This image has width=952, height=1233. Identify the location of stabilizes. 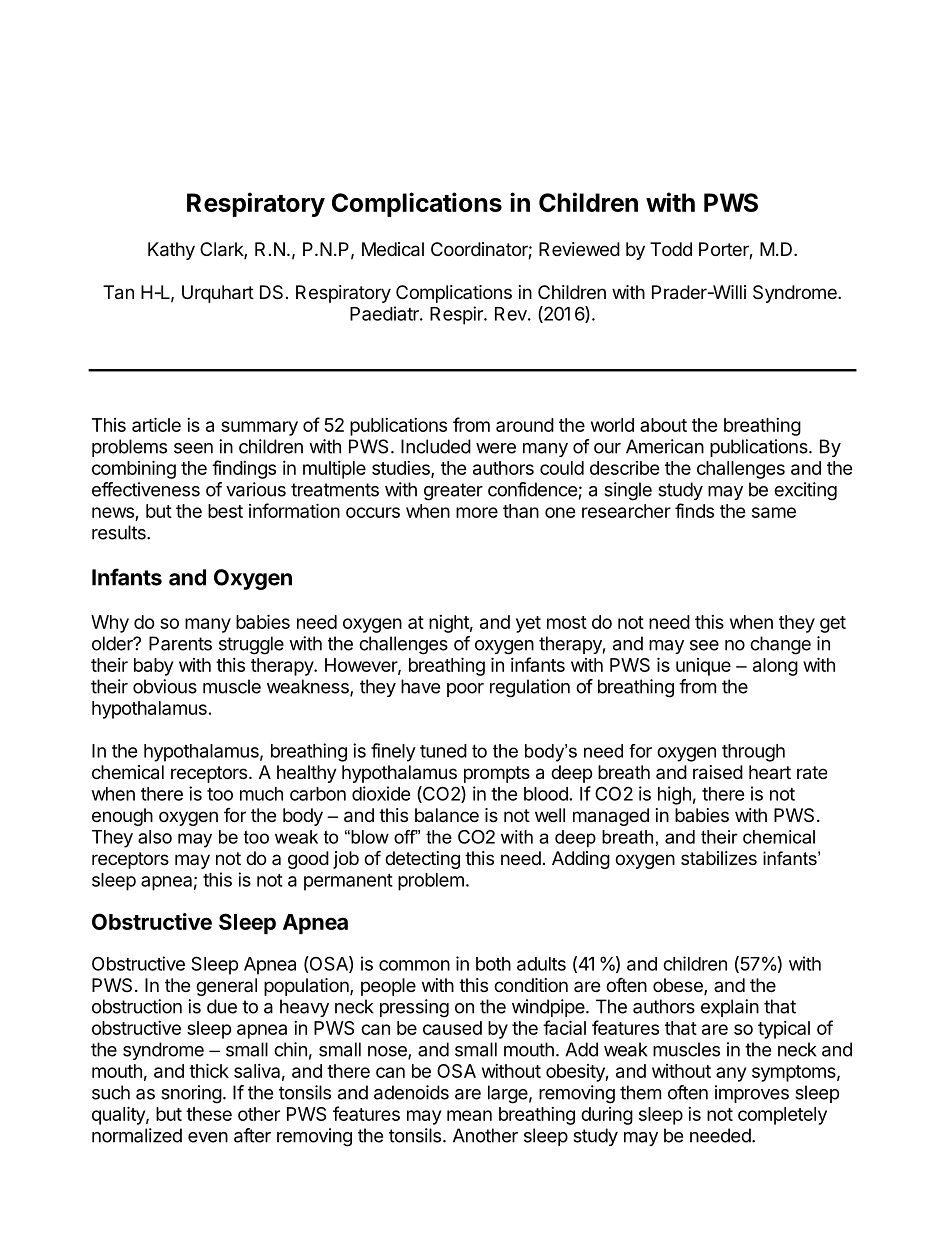
(719, 858).
